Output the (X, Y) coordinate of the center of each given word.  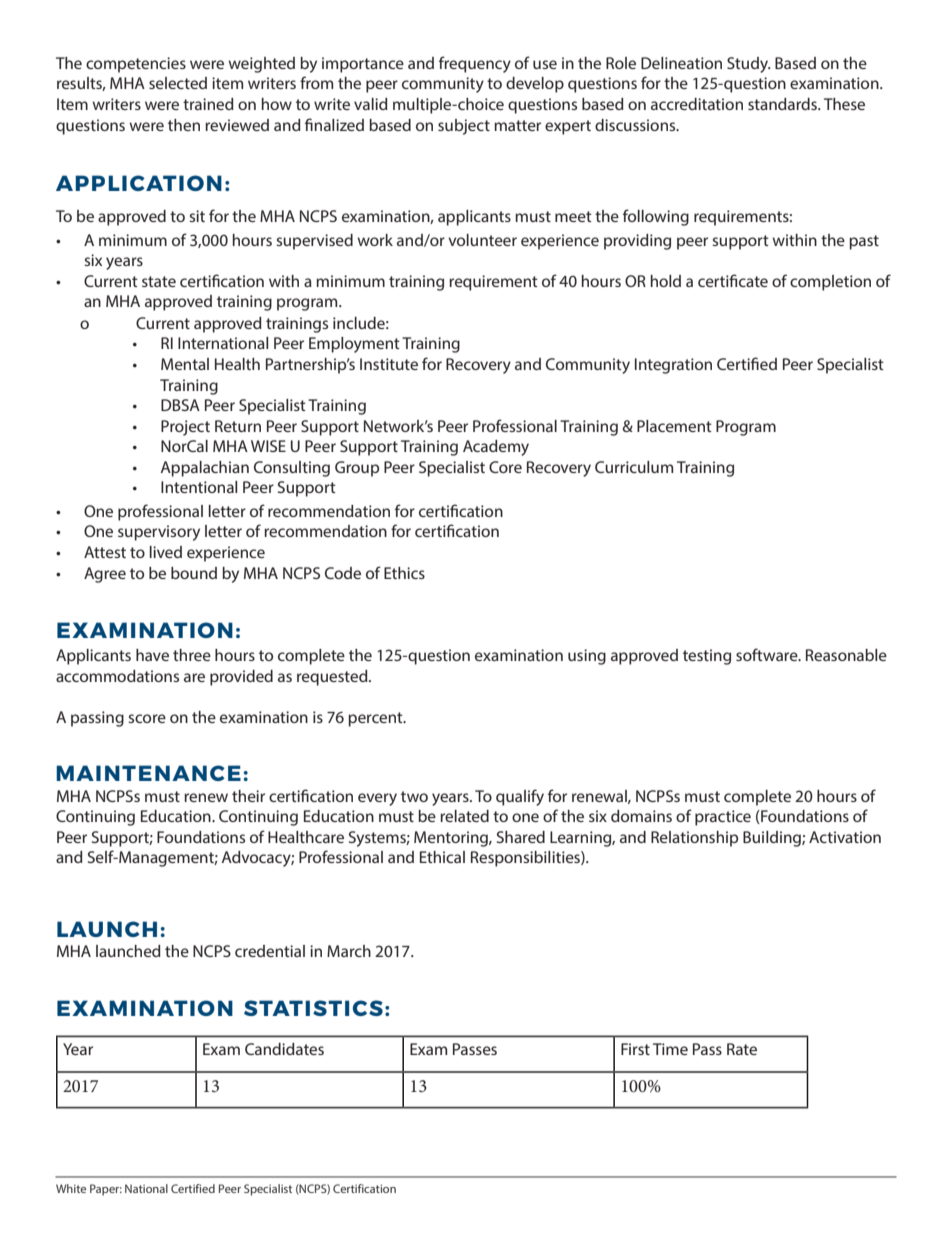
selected (178, 83)
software (768, 654)
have (152, 655)
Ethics (404, 573)
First (635, 1049)
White (71, 1188)
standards (784, 104)
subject (464, 127)
